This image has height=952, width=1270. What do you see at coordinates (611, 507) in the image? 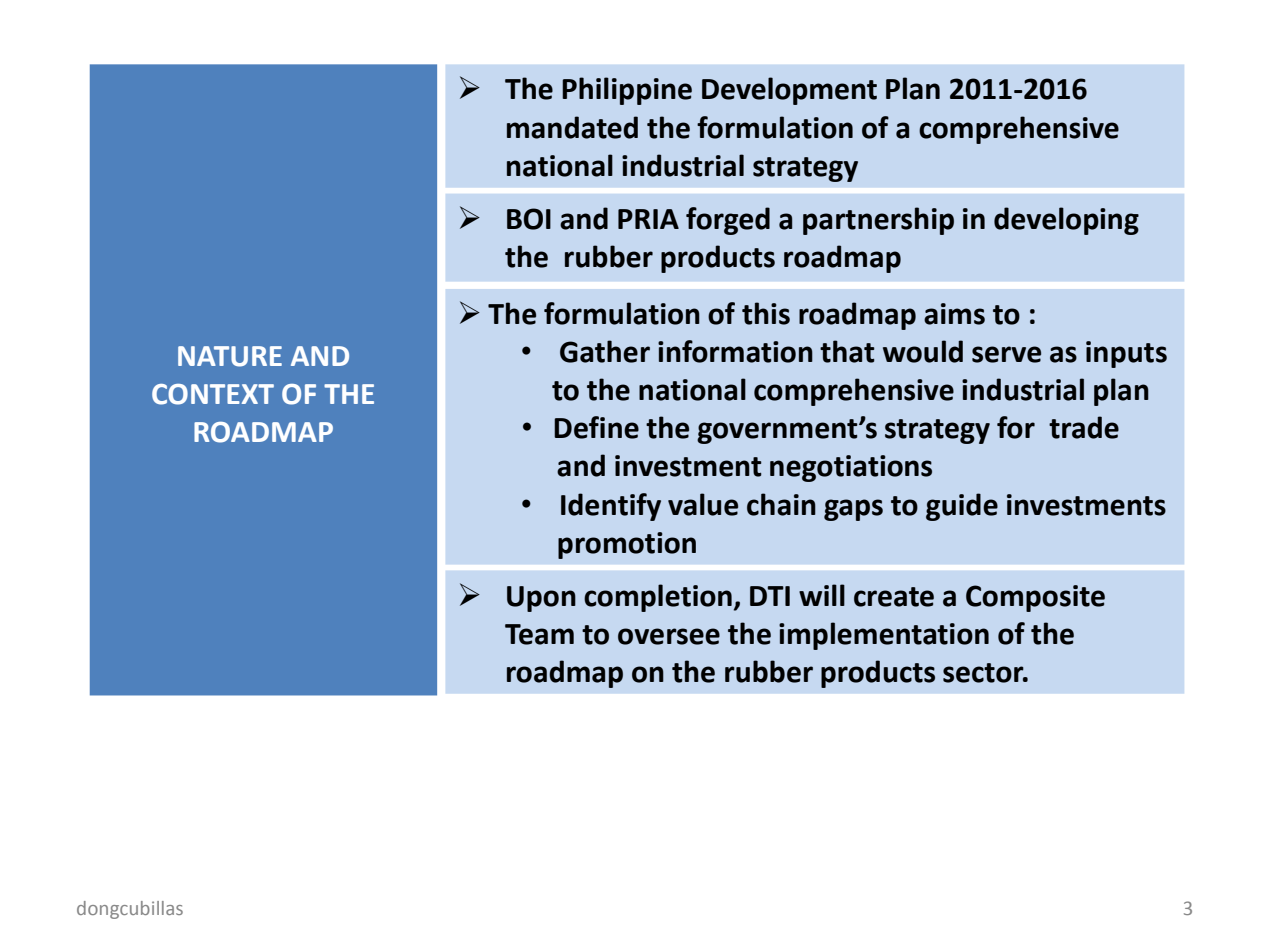
I see `Identify` at bounding box center [611, 507].
